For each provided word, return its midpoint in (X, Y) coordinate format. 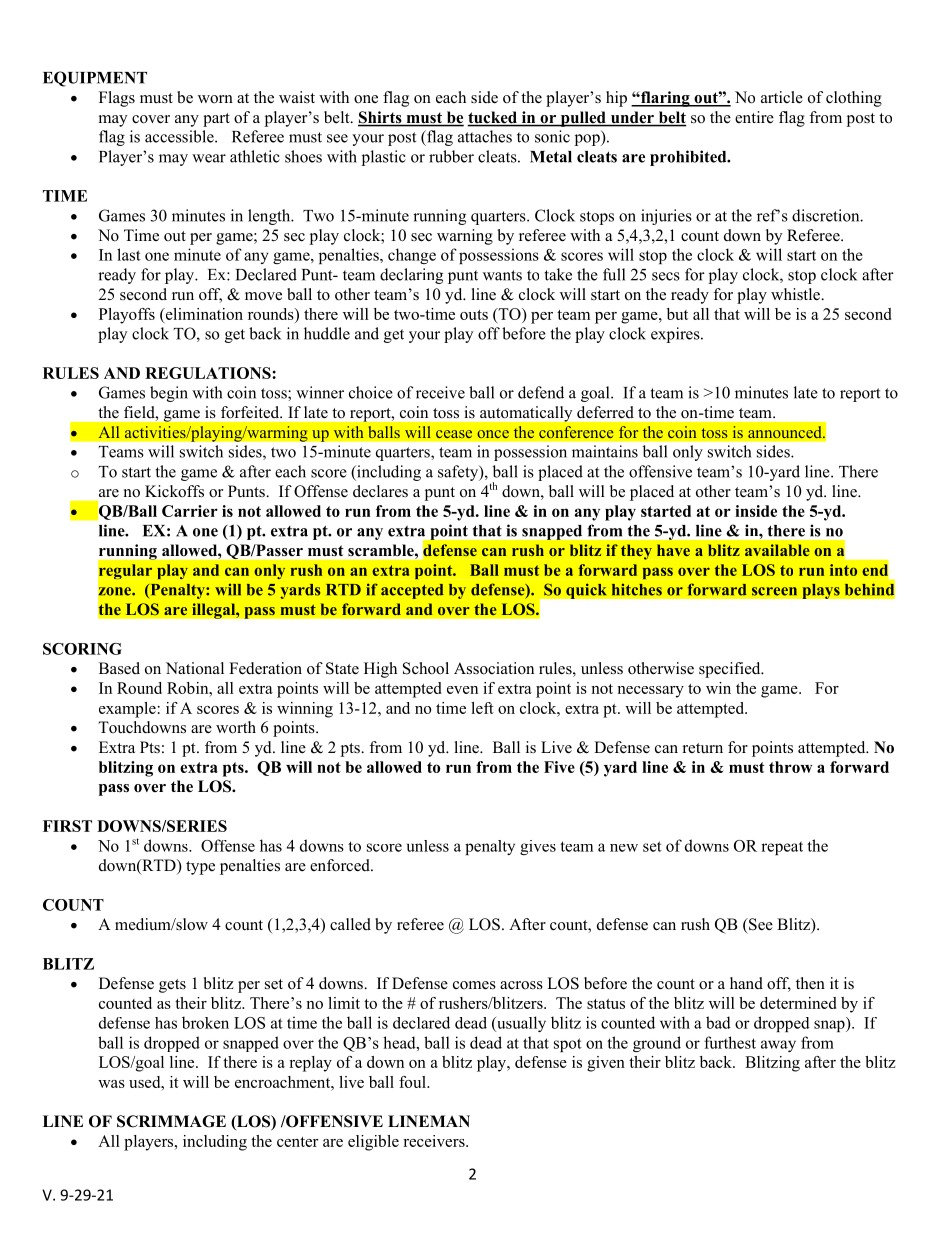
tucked (493, 118)
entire (754, 117)
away (778, 1046)
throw (790, 767)
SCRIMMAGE (171, 1121)
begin (169, 394)
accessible (180, 136)
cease (454, 434)
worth (236, 727)
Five (559, 767)
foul (413, 1082)
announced (786, 432)
